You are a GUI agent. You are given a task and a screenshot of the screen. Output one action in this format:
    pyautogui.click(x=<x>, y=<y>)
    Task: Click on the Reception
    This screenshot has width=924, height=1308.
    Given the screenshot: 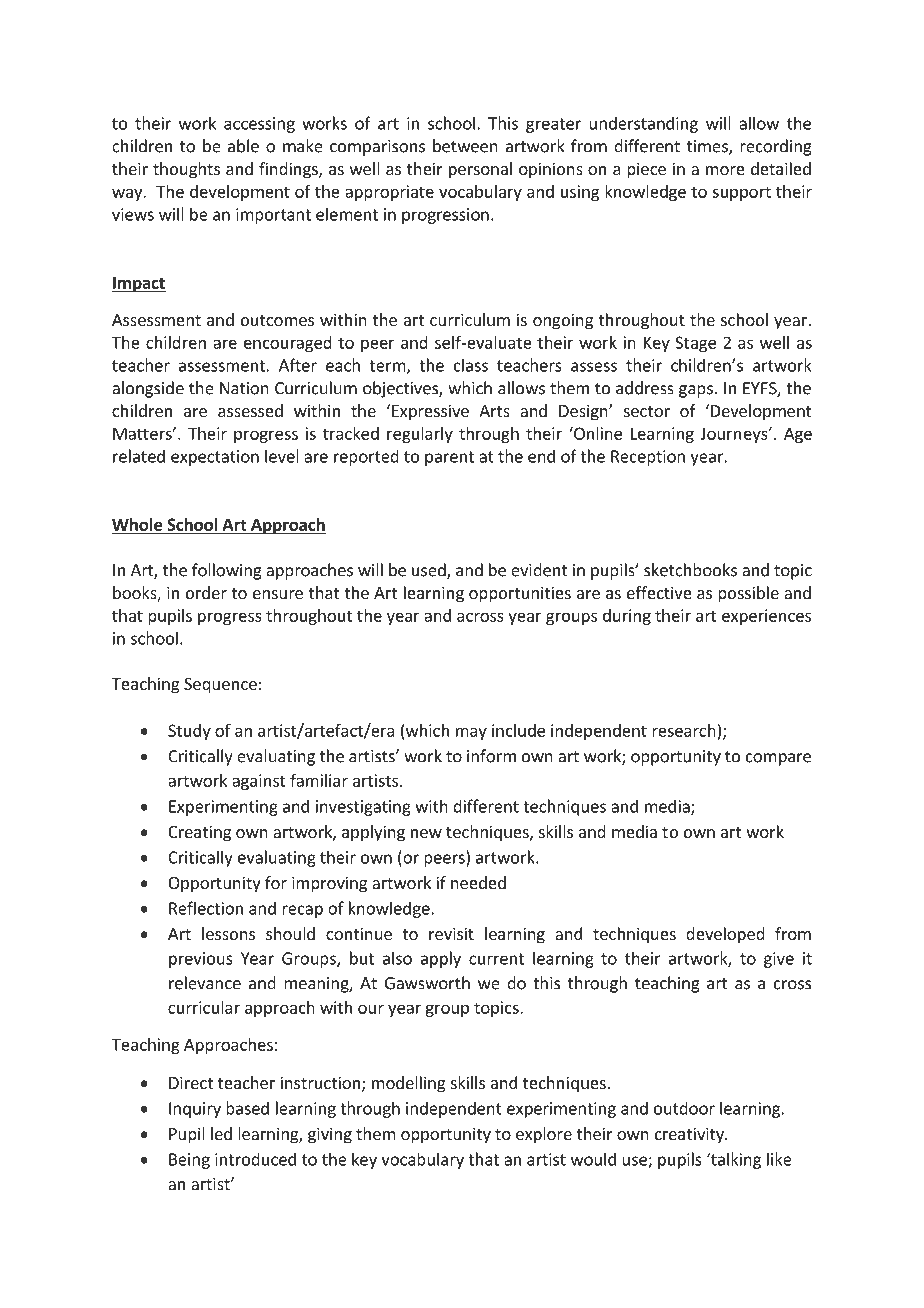 What is the action you would take?
    pyautogui.click(x=648, y=458)
